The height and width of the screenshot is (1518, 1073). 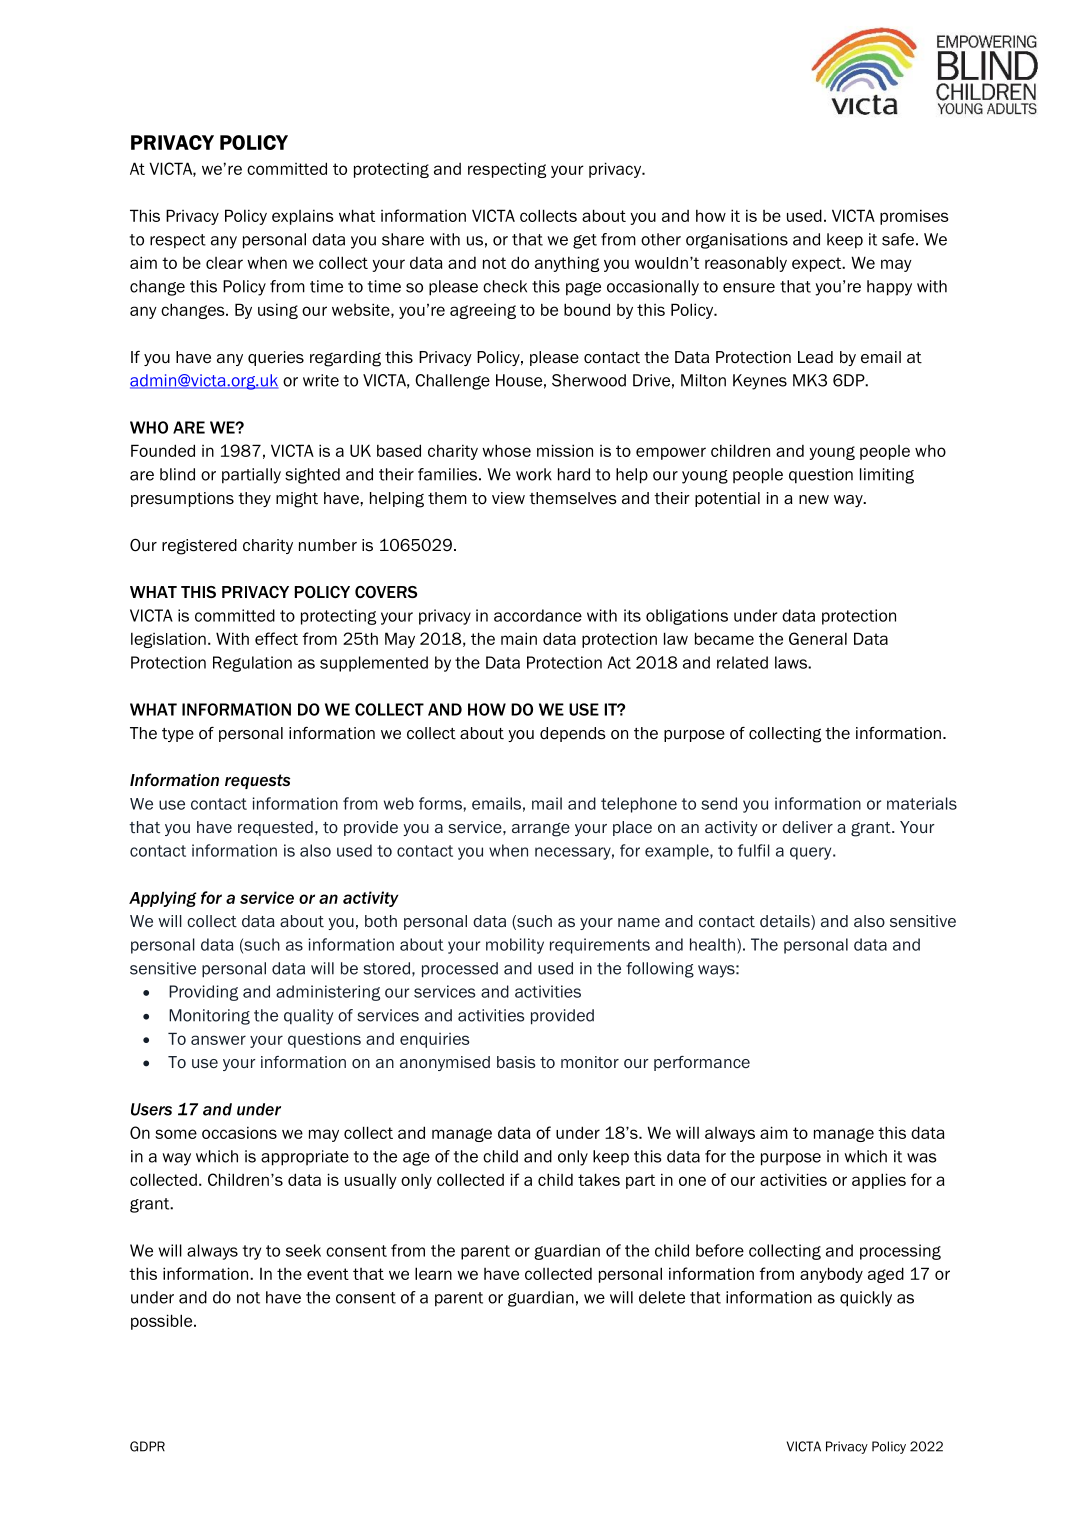 What do you see at coordinates (147, 1446) in the screenshot?
I see `GDPR` at bounding box center [147, 1446].
